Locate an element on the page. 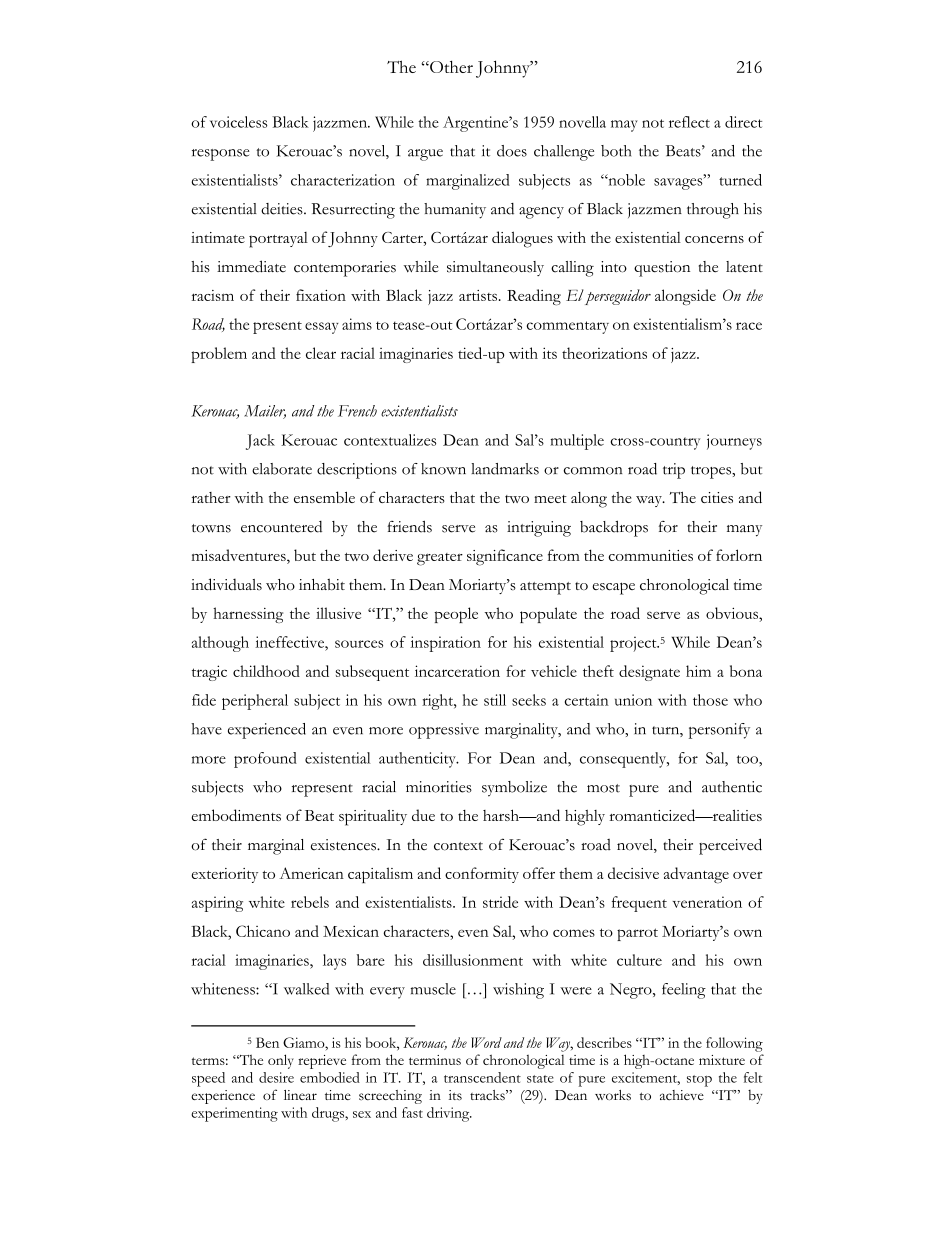  transcendent is located at coordinates (482, 1077).
